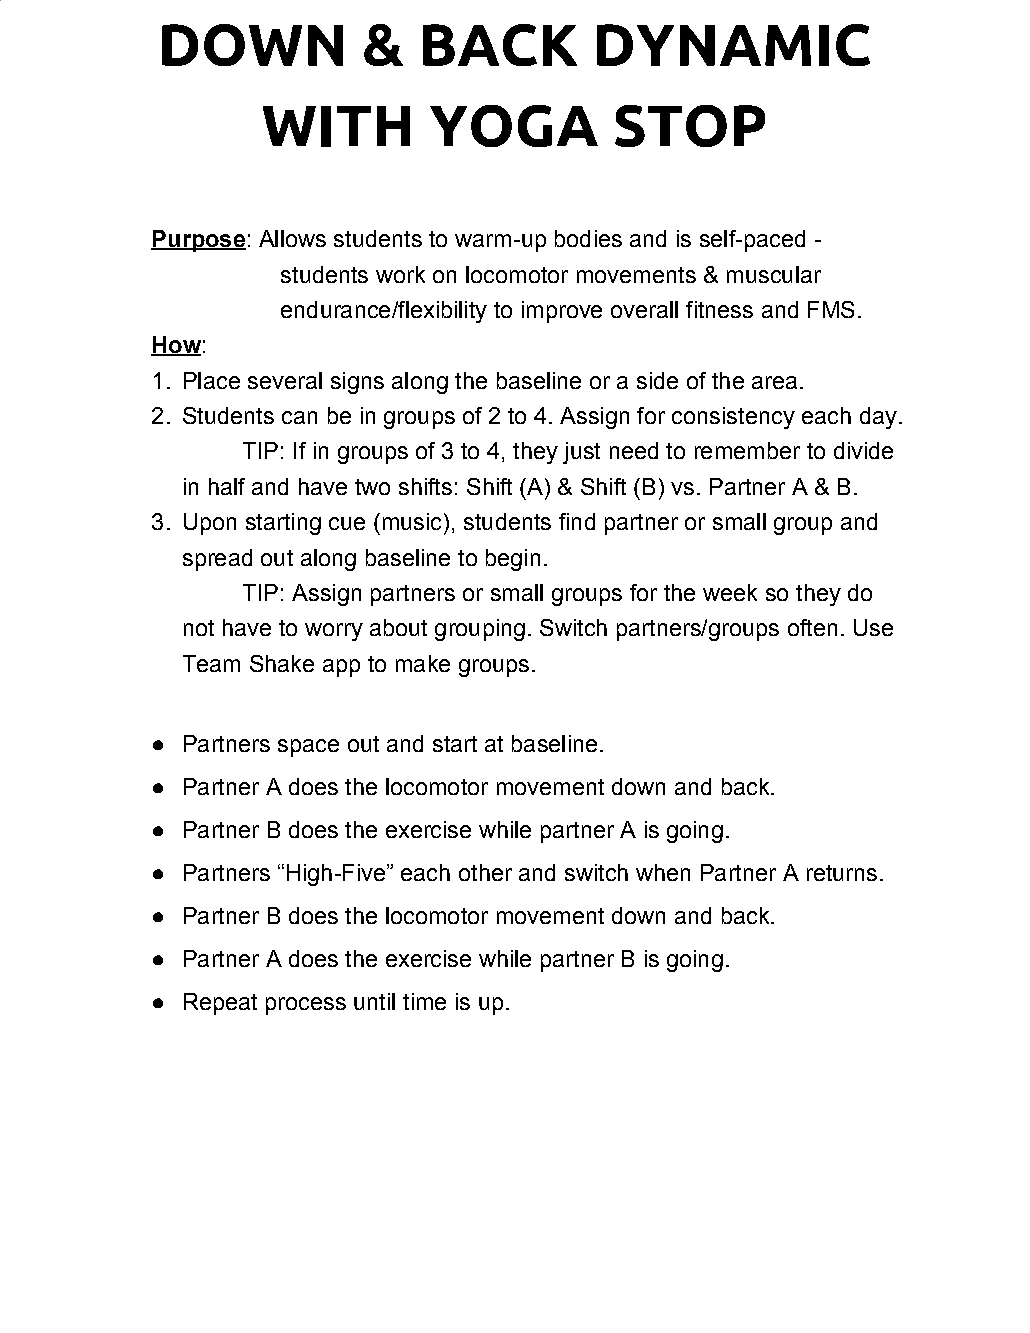 The width and height of the page is (1030, 1333). I want to click on YOGA, so click(514, 126).
